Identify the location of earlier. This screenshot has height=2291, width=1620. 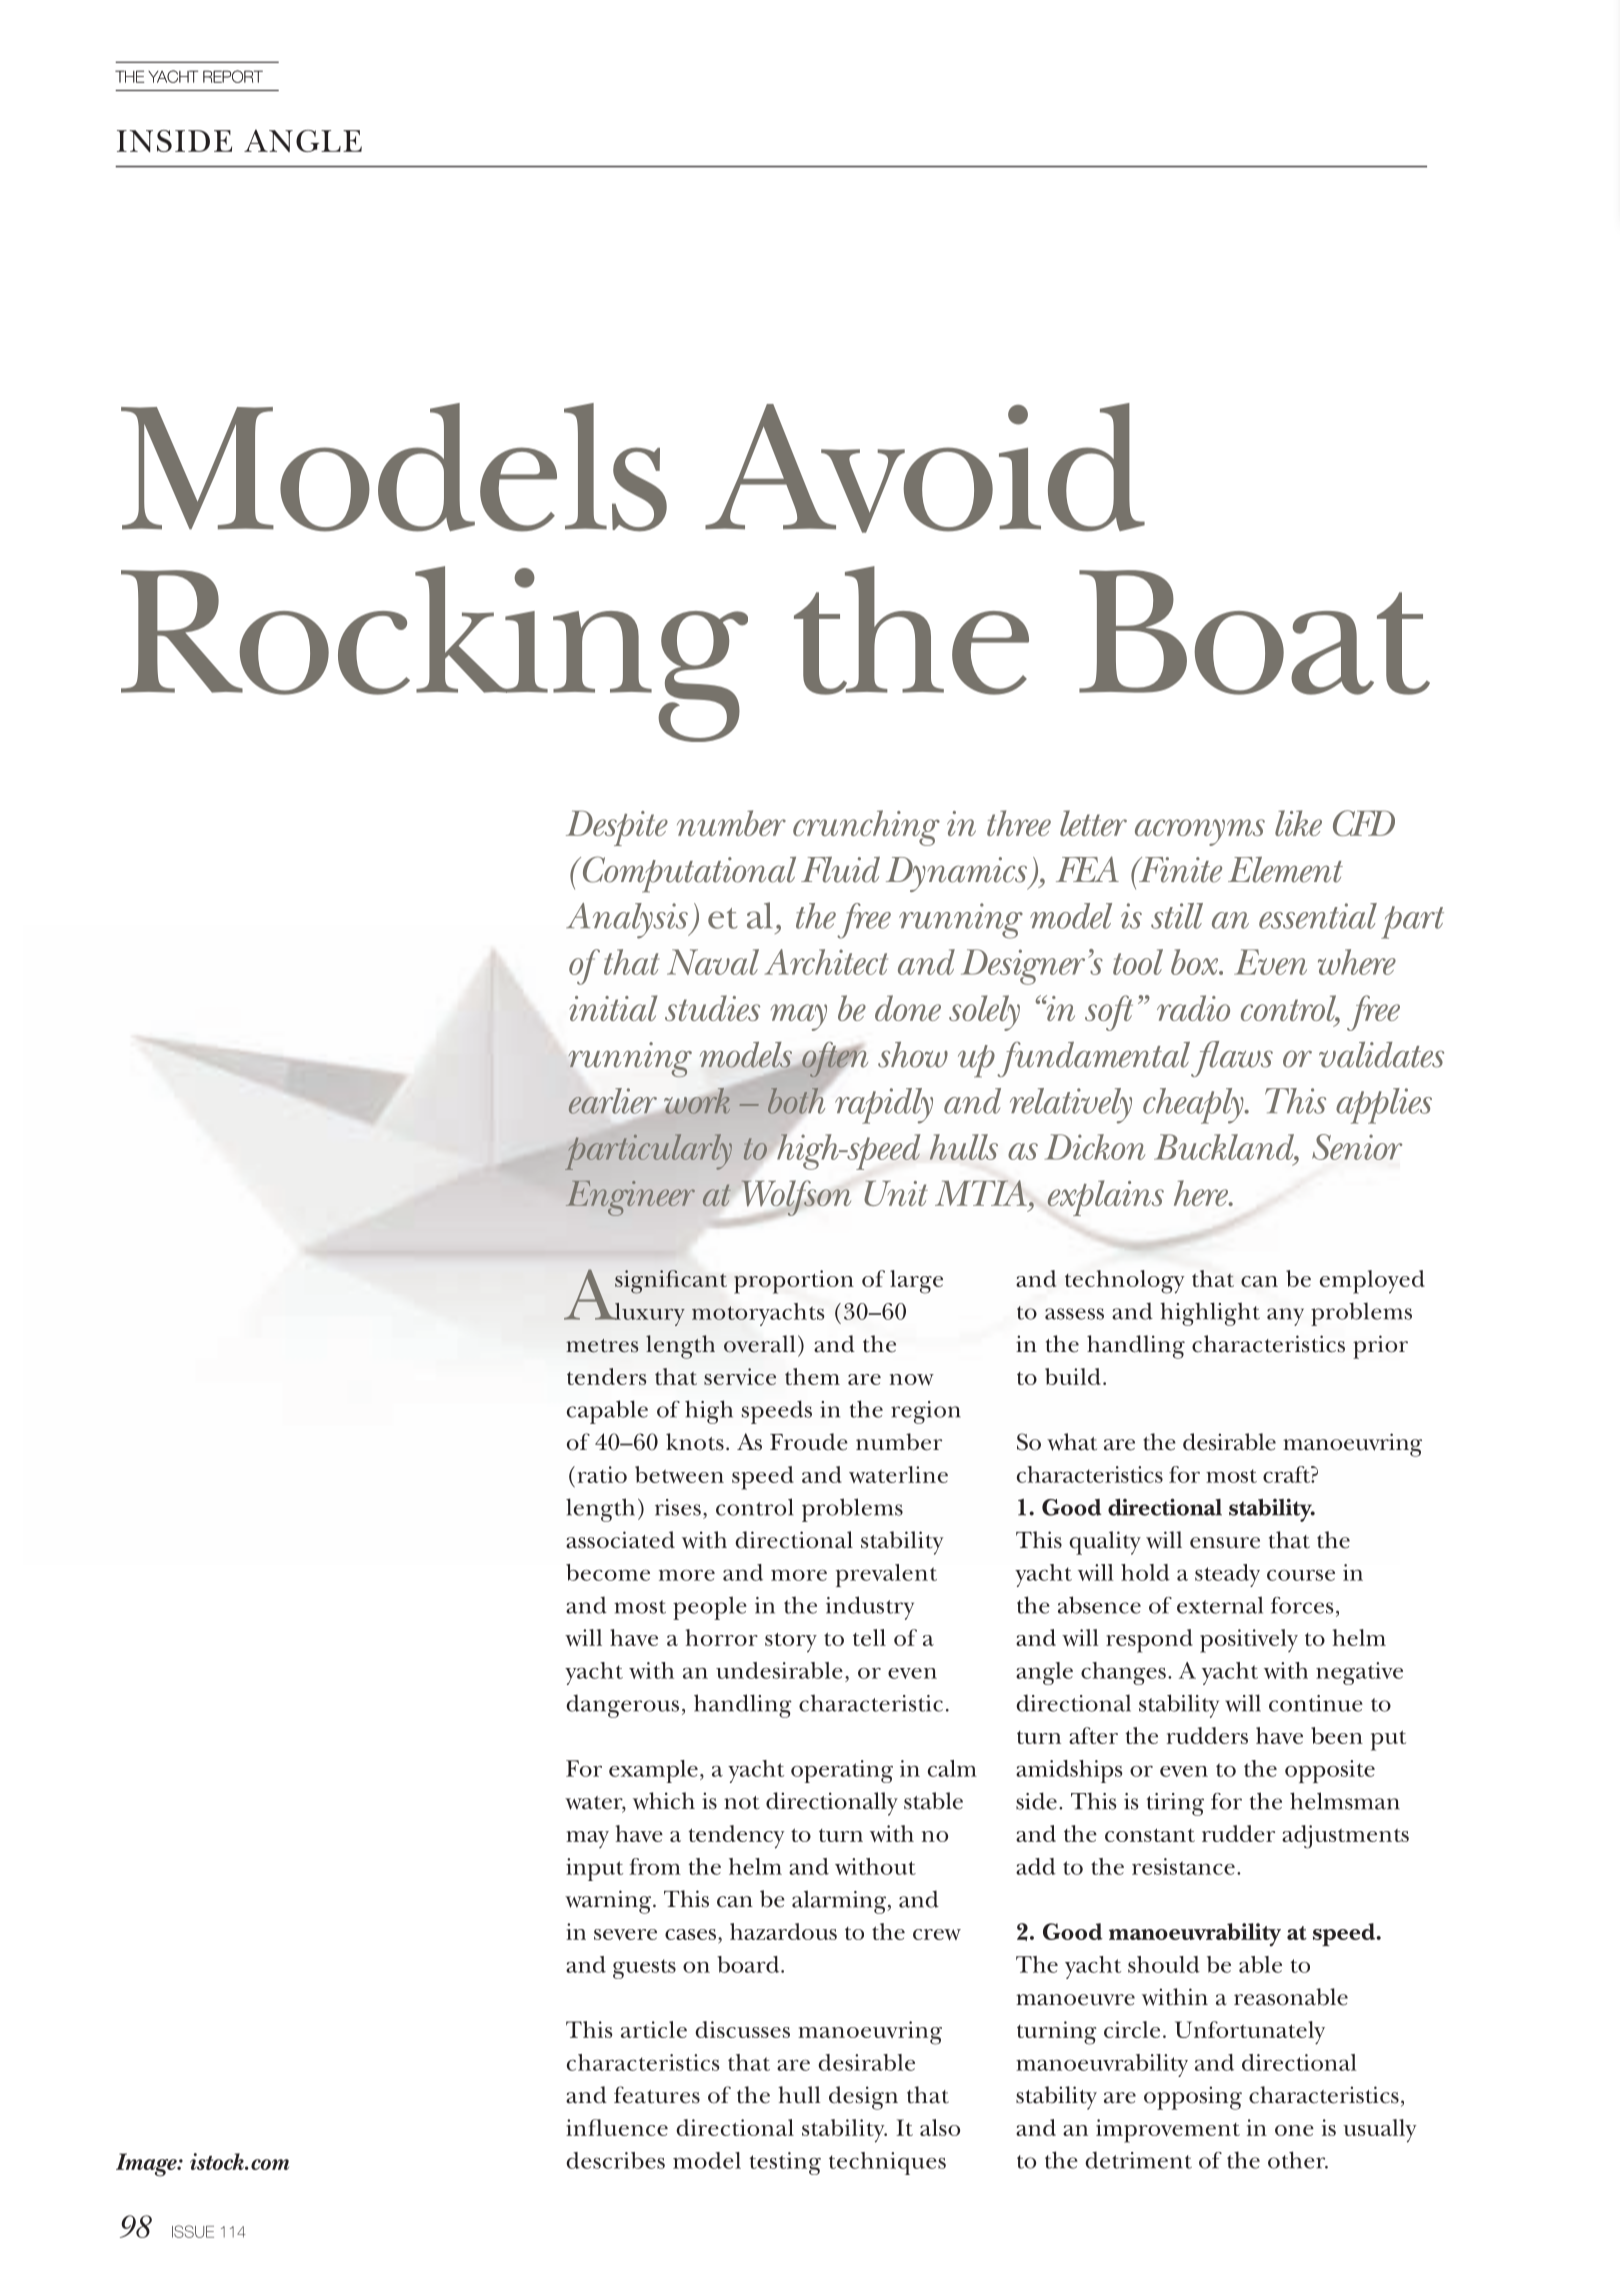
(613, 1101).
